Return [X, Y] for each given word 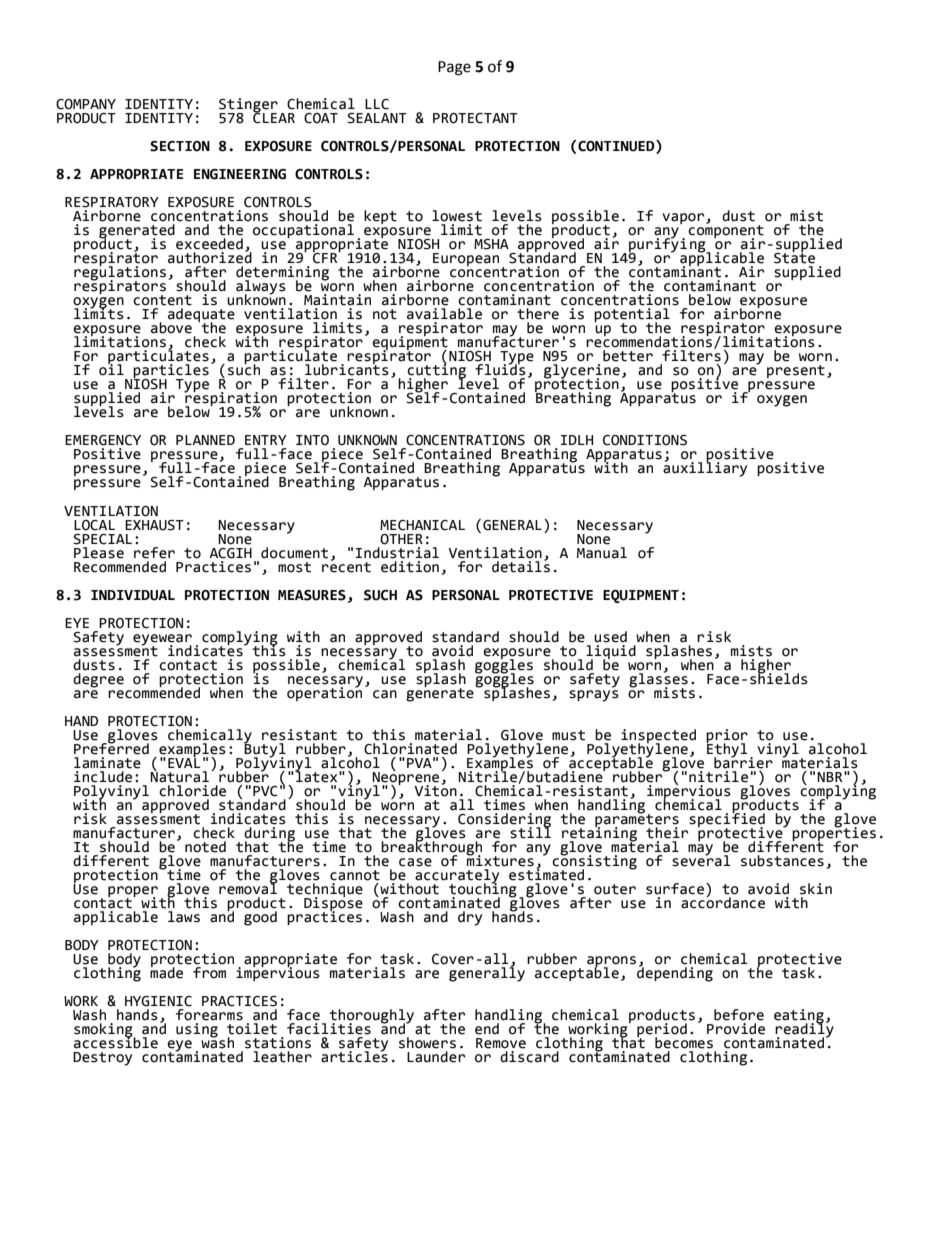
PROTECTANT [475, 118]
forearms [209, 1015]
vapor [684, 218]
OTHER [401, 539]
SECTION [180, 146]
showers [427, 1043]
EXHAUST [154, 525]
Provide [736, 1029]
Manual [602, 551]
